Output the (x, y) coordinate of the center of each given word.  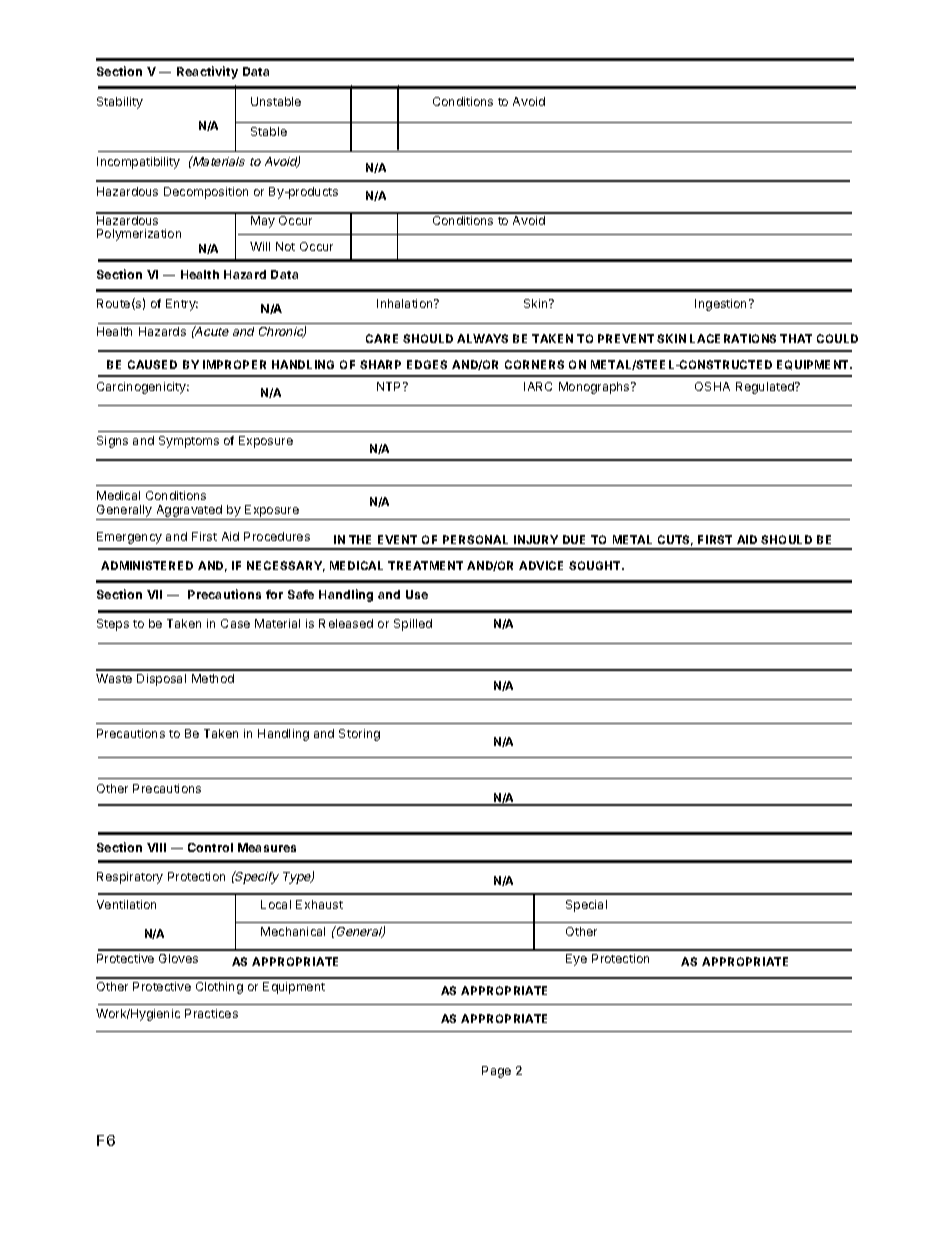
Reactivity (207, 72)
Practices (211, 1013)
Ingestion (722, 305)
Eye (576, 960)
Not (285, 246)
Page (496, 1072)
